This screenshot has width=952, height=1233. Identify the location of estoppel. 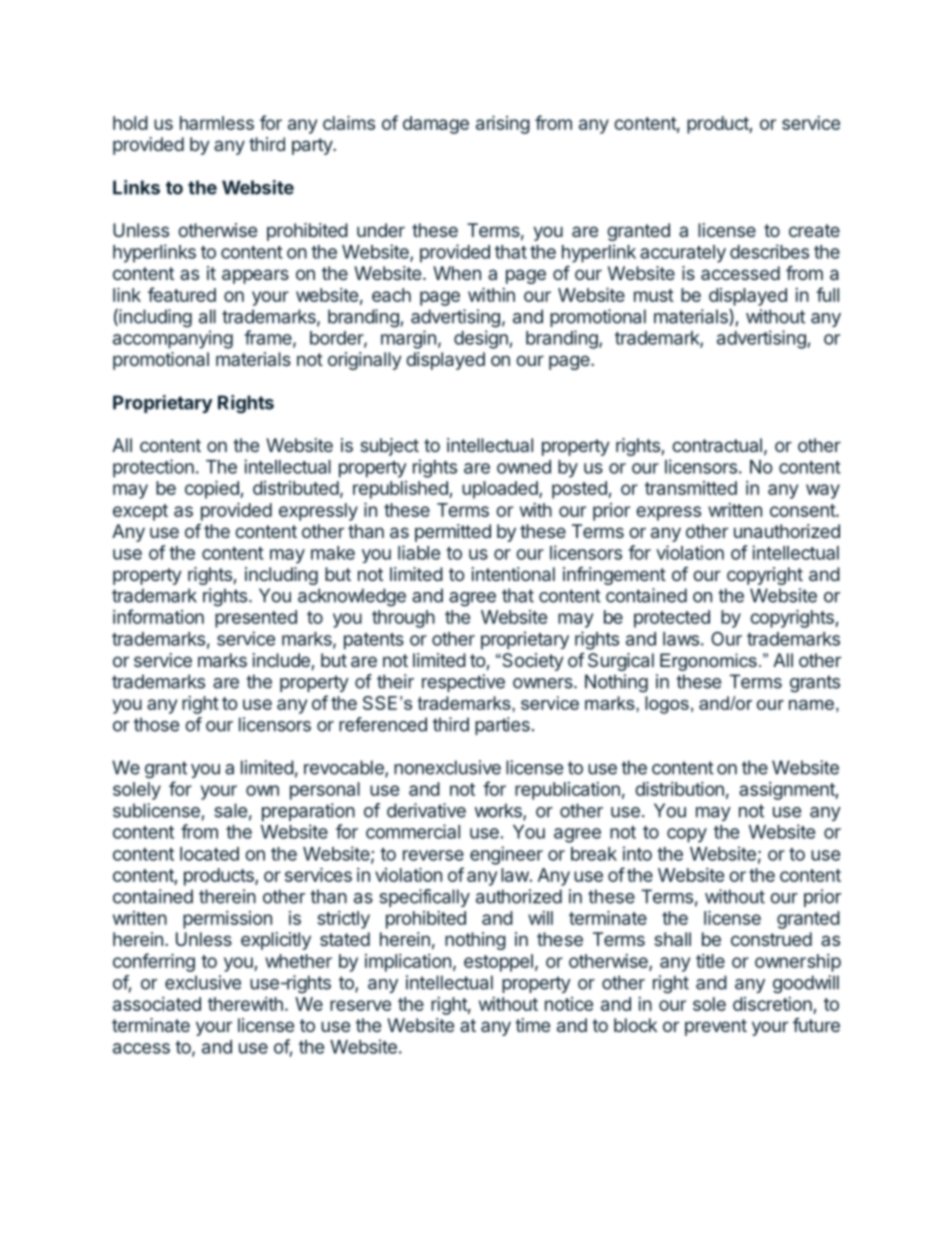
(498, 963).
